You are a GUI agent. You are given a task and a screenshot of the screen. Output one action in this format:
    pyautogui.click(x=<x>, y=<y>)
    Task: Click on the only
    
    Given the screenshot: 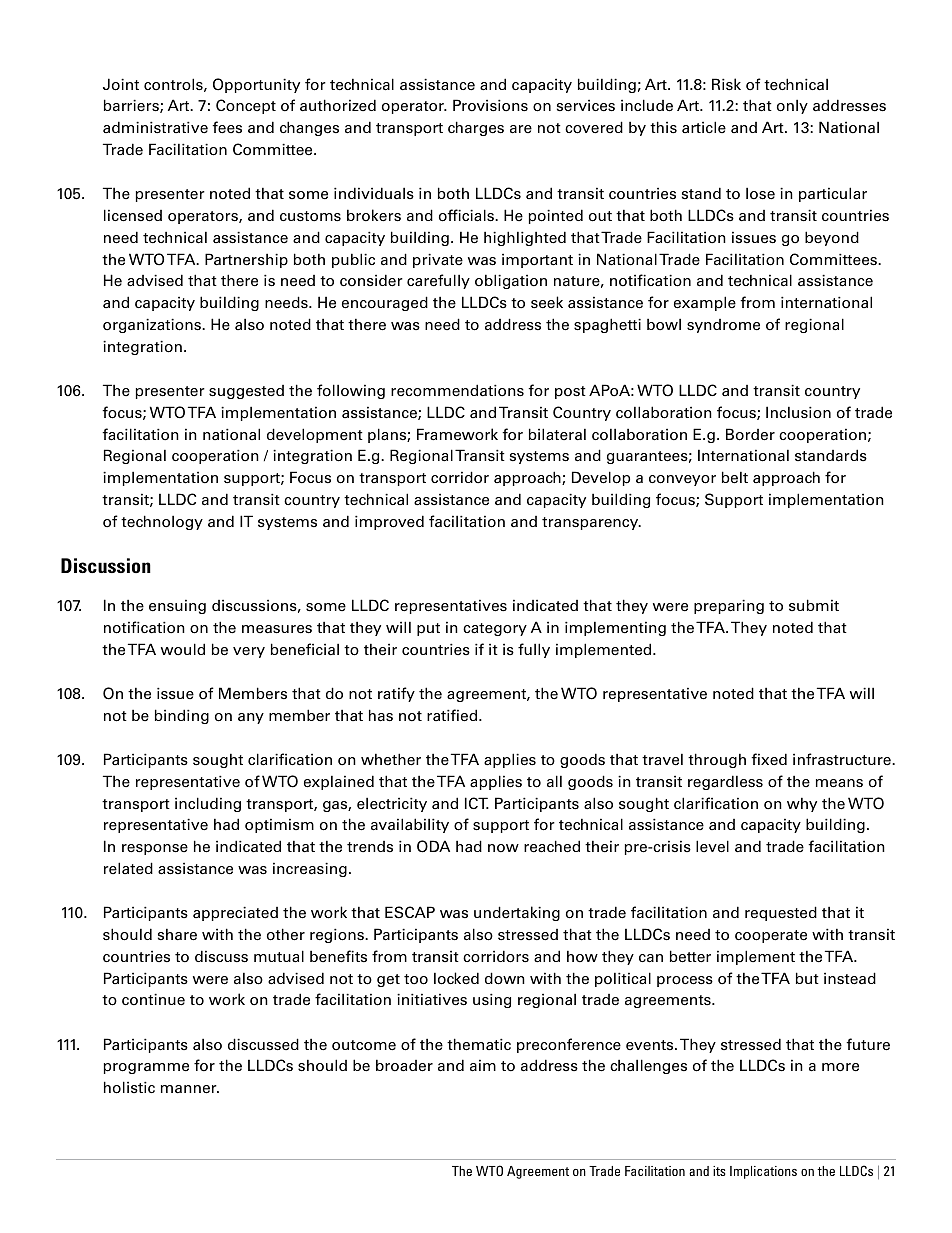 What is the action you would take?
    pyautogui.click(x=792, y=107)
